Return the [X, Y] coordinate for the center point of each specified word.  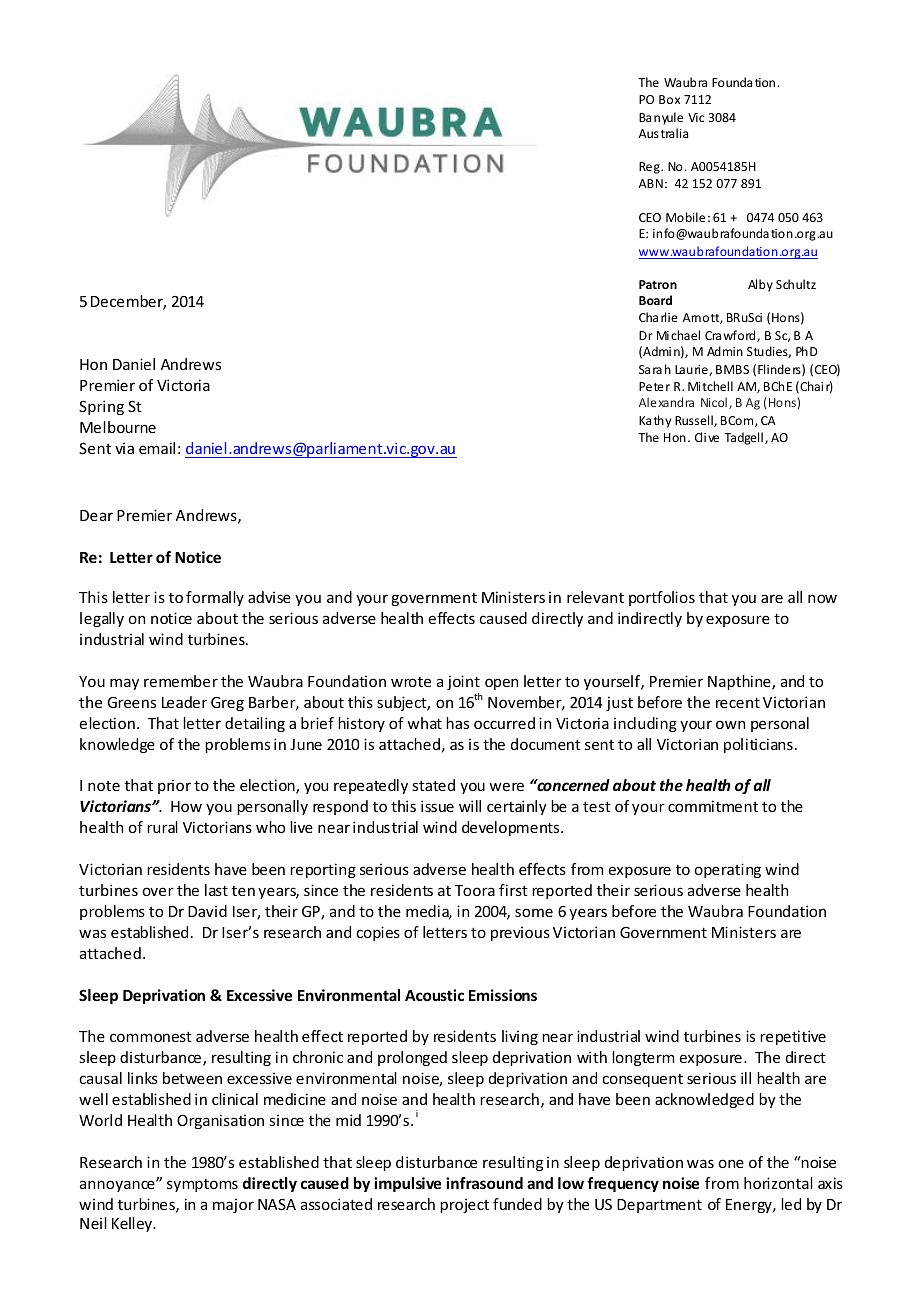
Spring [101, 407]
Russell [695, 421]
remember [181, 681]
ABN [651, 183]
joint [463, 682]
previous [520, 934]
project [464, 1205]
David [207, 911]
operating [728, 870]
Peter [654, 386]
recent [738, 702]
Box [669, 99]
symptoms [202, 1185]
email [157, 448]
